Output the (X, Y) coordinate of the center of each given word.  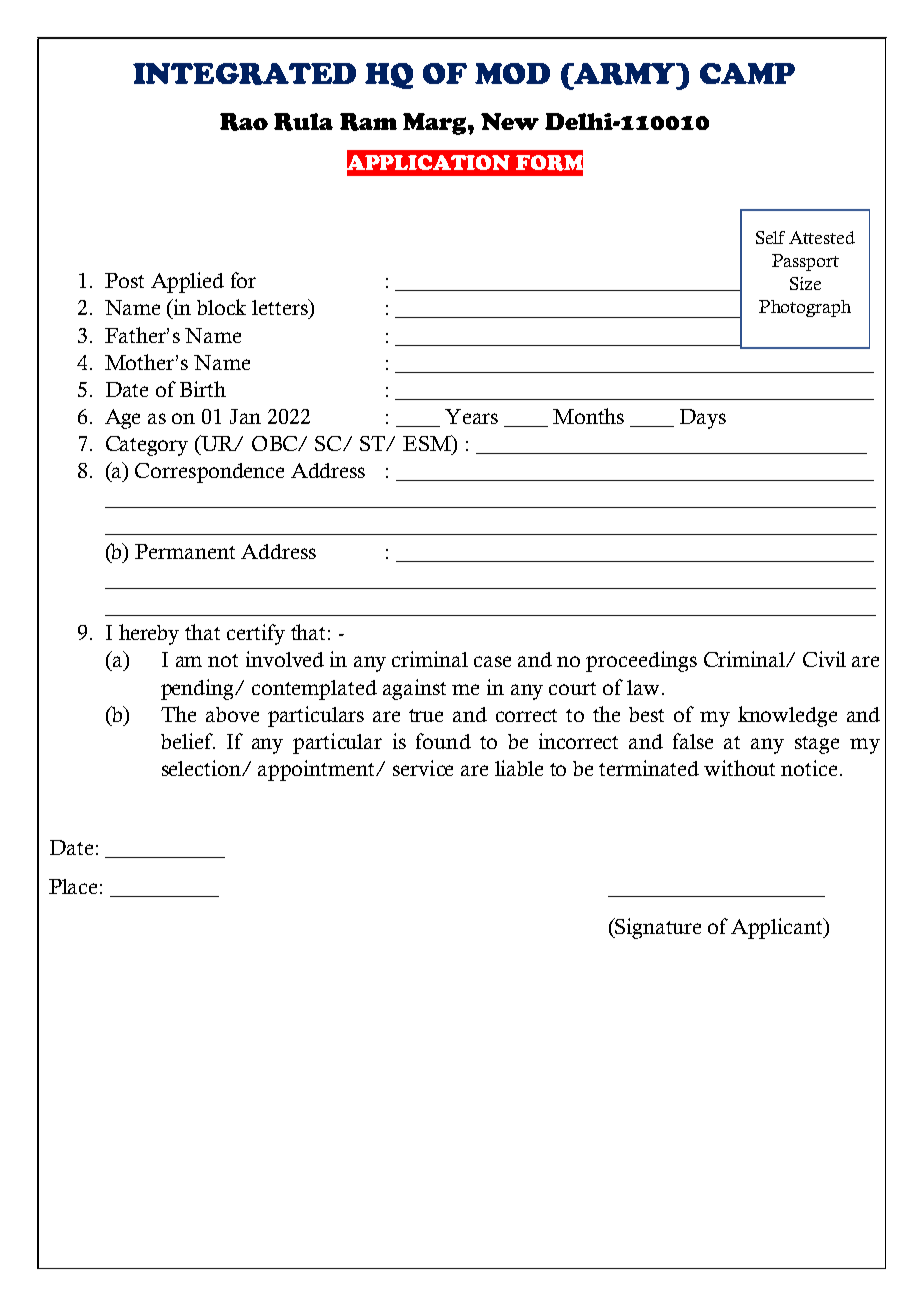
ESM (428, 443)
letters (281, 307)
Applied (187, 282)
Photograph (805, 308)
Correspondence (209, 473)
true (426, 715)
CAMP (747, 73)
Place (73, 886)
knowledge (787, 716)
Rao (244, 122)
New (510, 121)
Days (703, 419)
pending (199, 689)
